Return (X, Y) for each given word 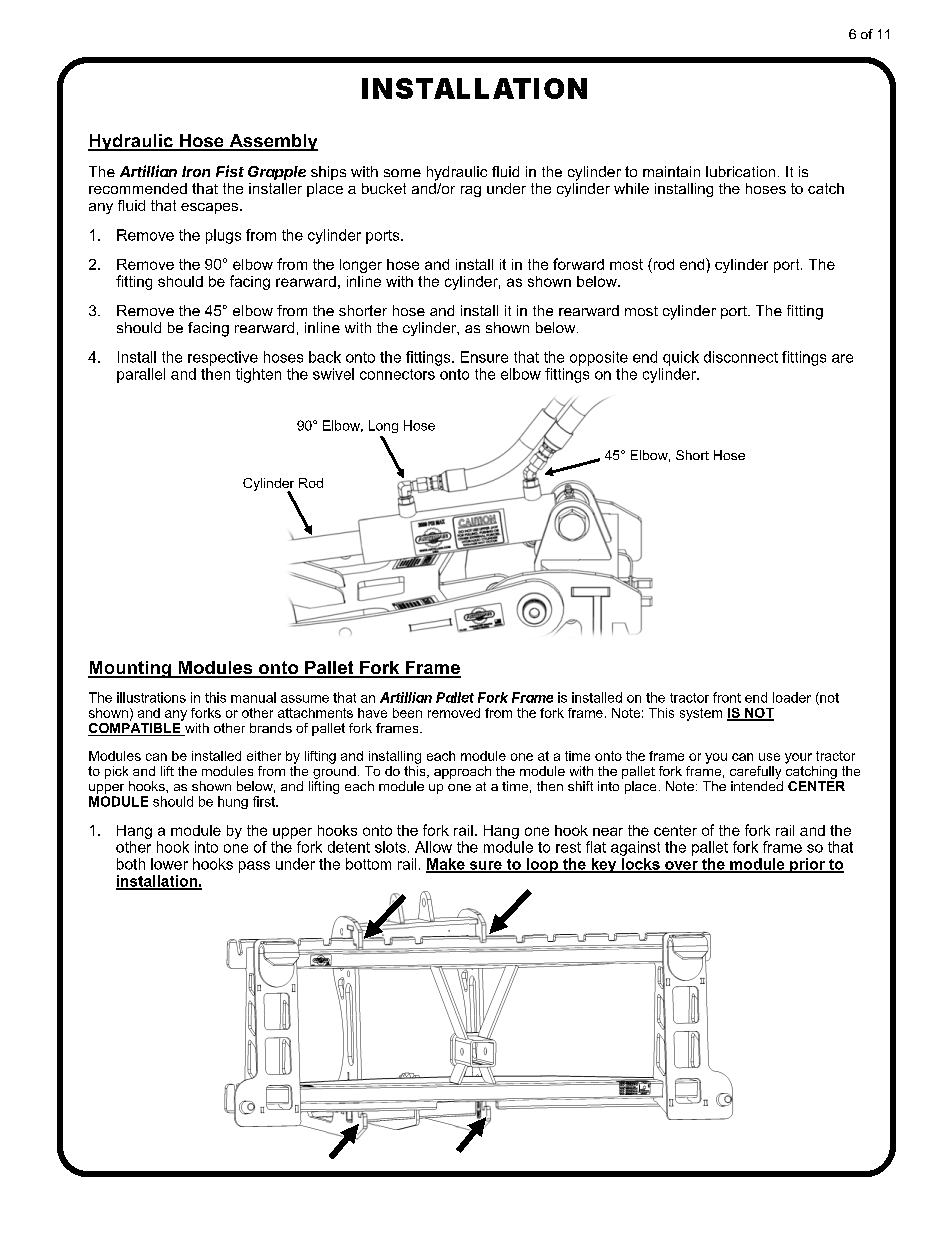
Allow (433, 847)
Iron (196, 171)
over (681, 866)
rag (471, 191)
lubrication (740, 171)
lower (169, 864)
